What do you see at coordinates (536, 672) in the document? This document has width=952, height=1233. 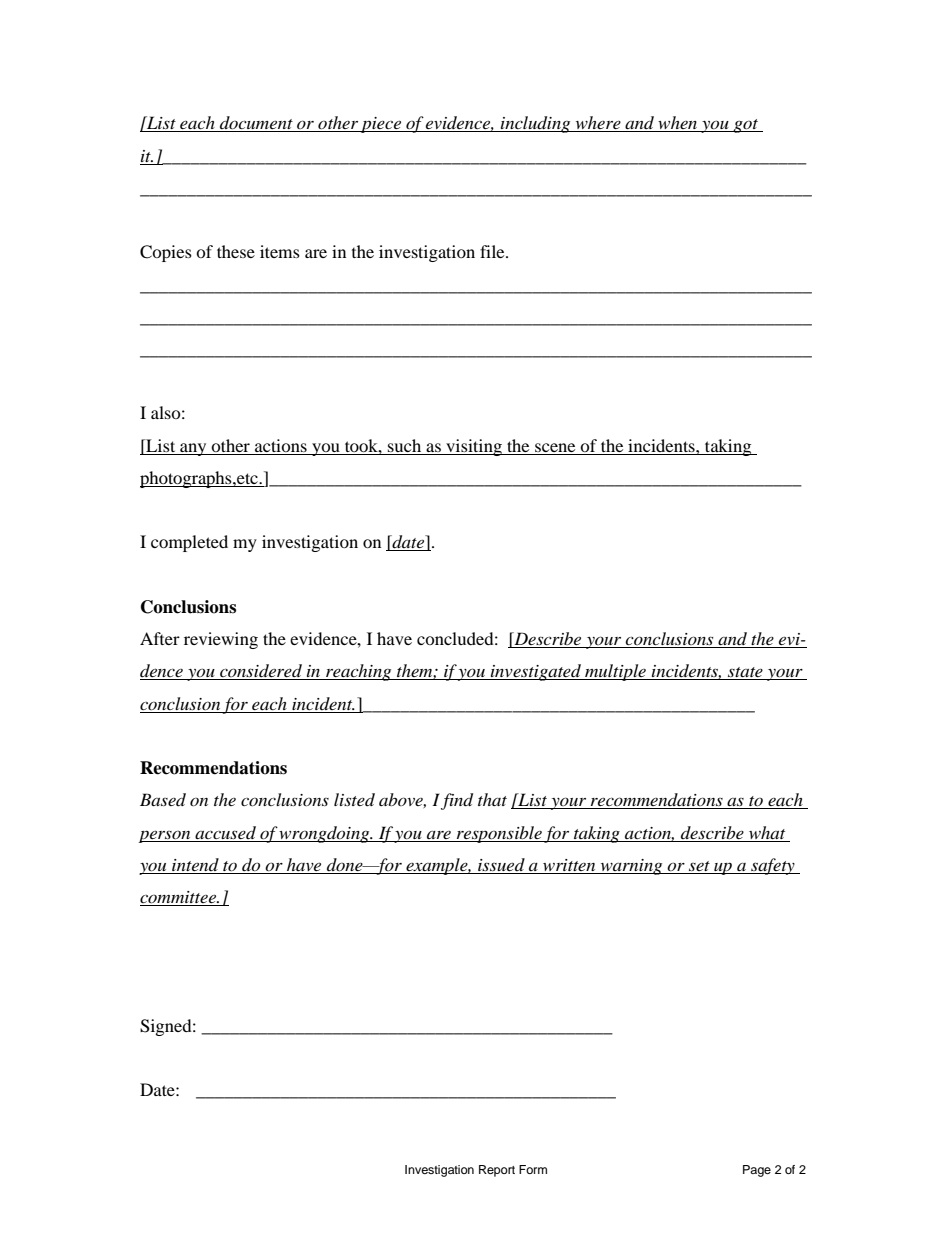 I see `investigated` at bounding box center [536, 672].
